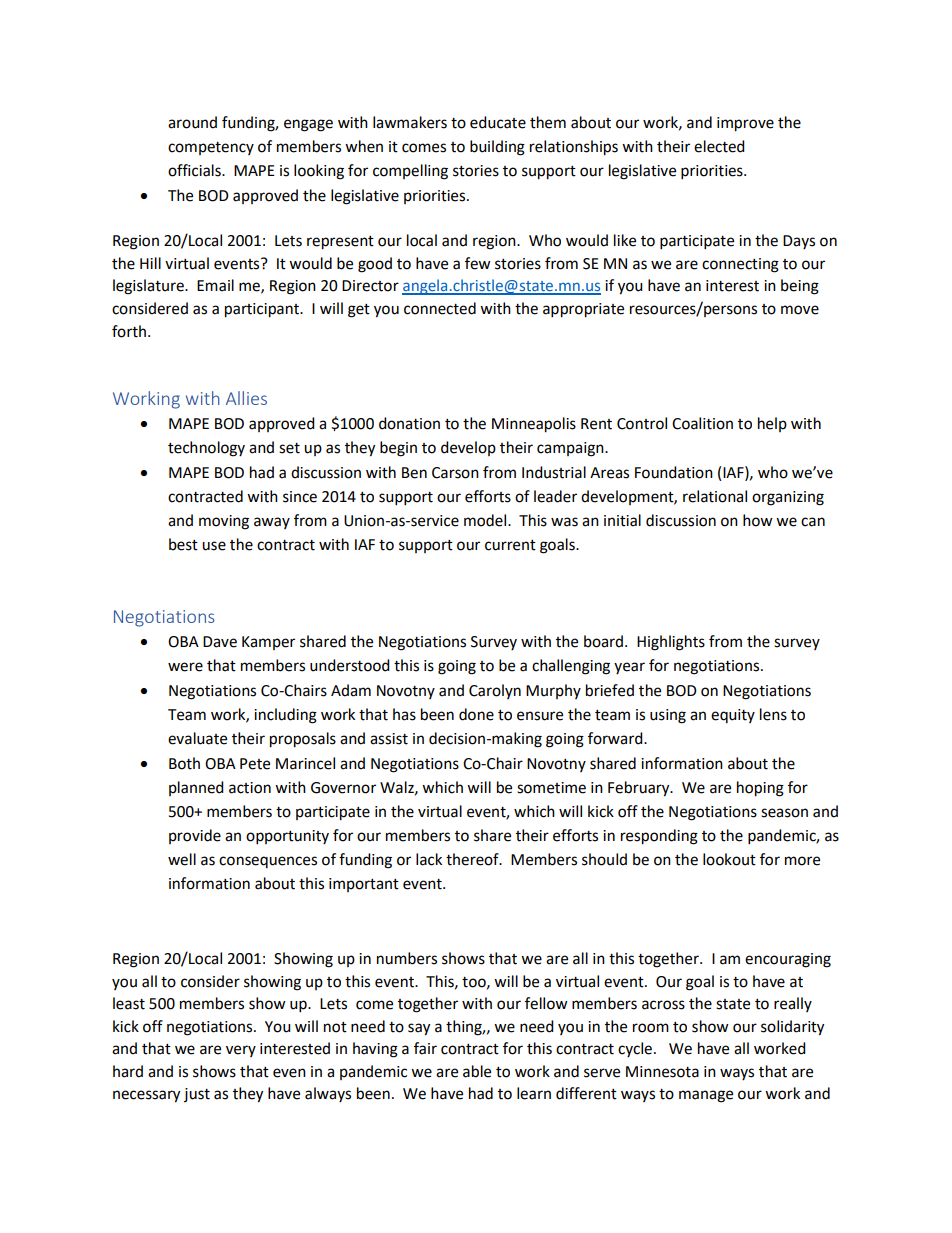  What do you see at coordinates (473, 859) in the page?
I see `thereof` at bounding box center [473, 859].
